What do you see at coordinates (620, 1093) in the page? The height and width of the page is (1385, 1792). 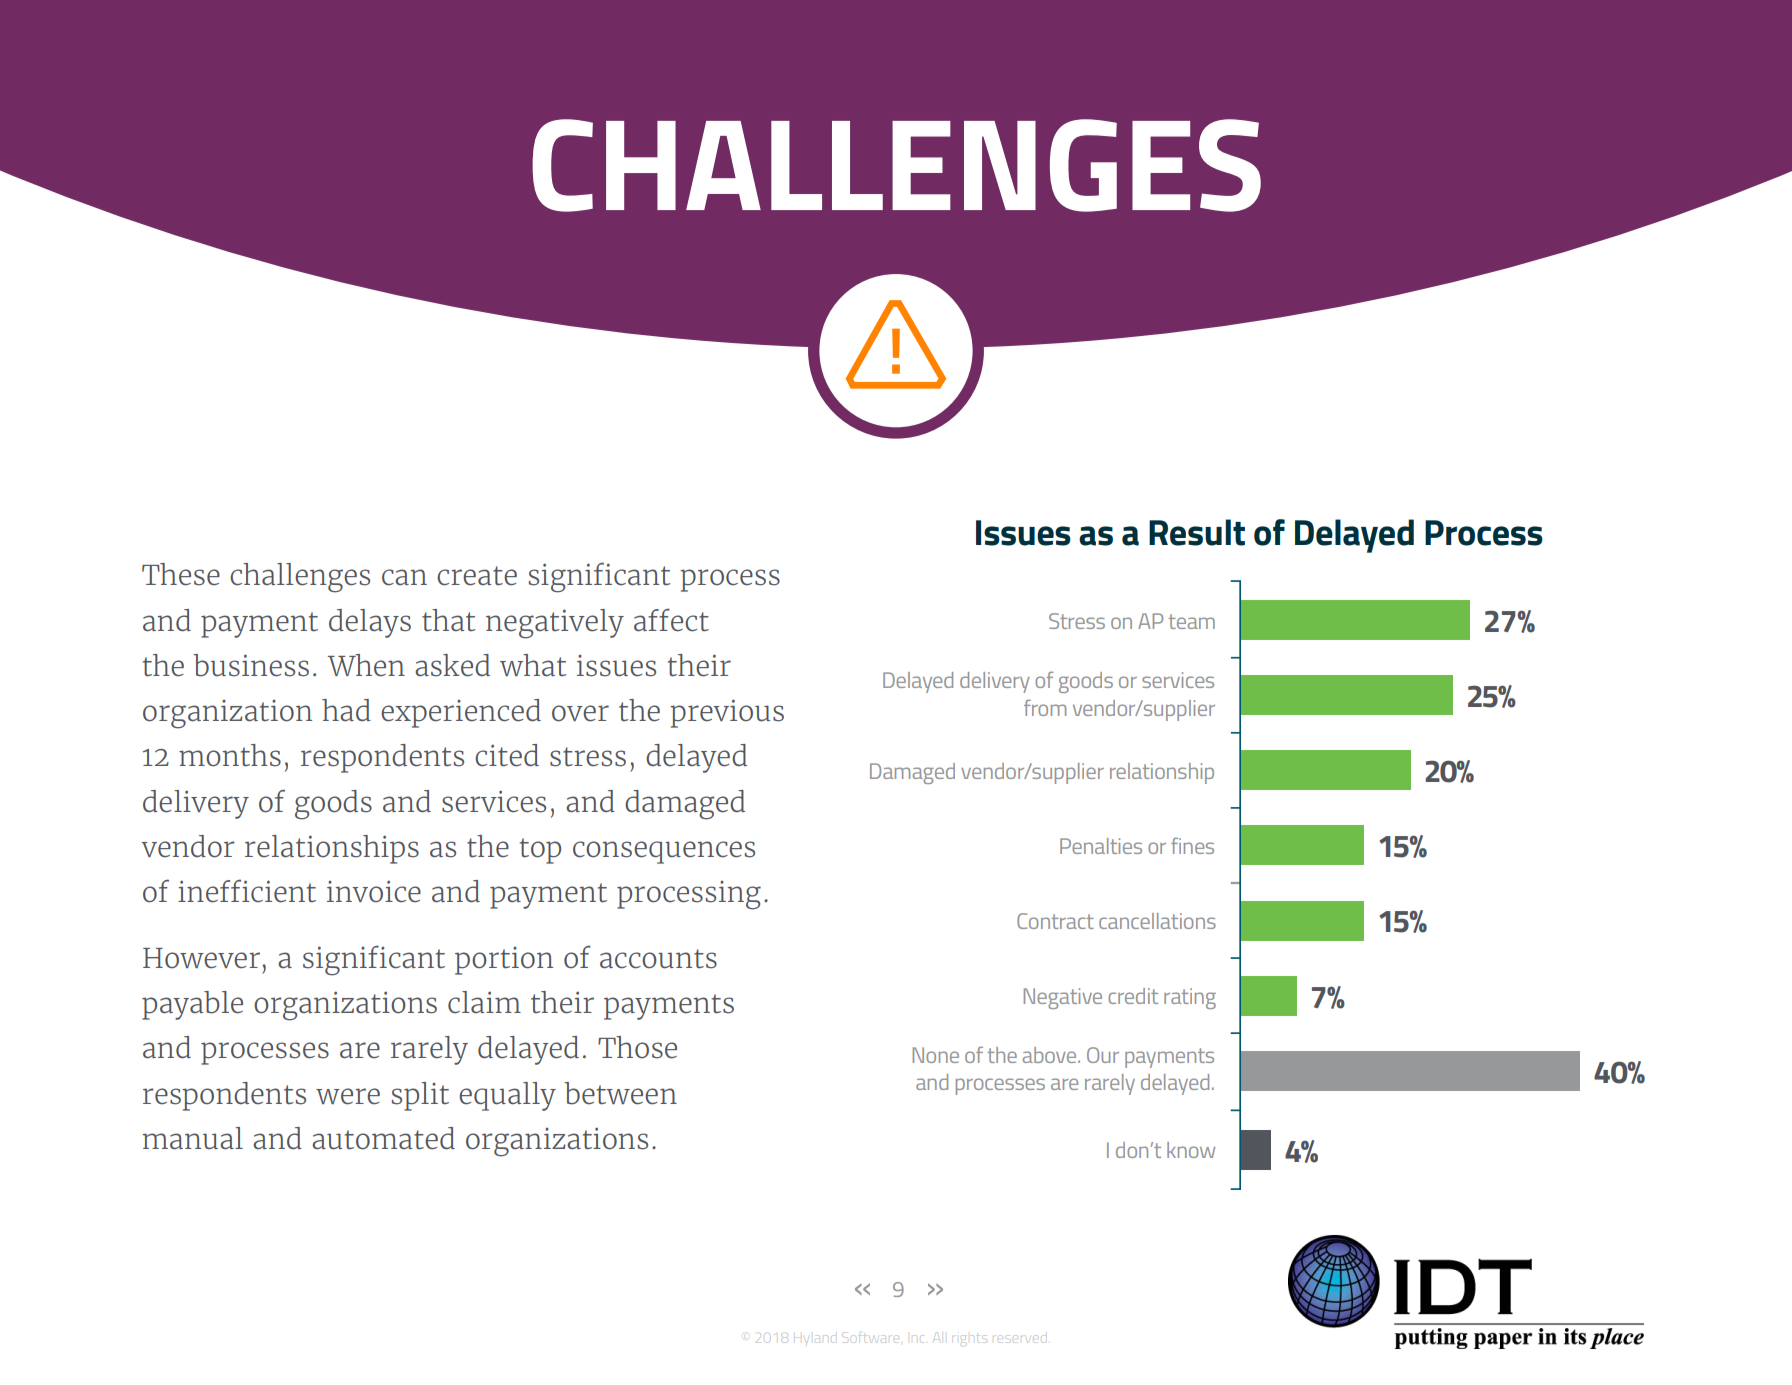 I see `between` at bounding box center [620, 1093].
